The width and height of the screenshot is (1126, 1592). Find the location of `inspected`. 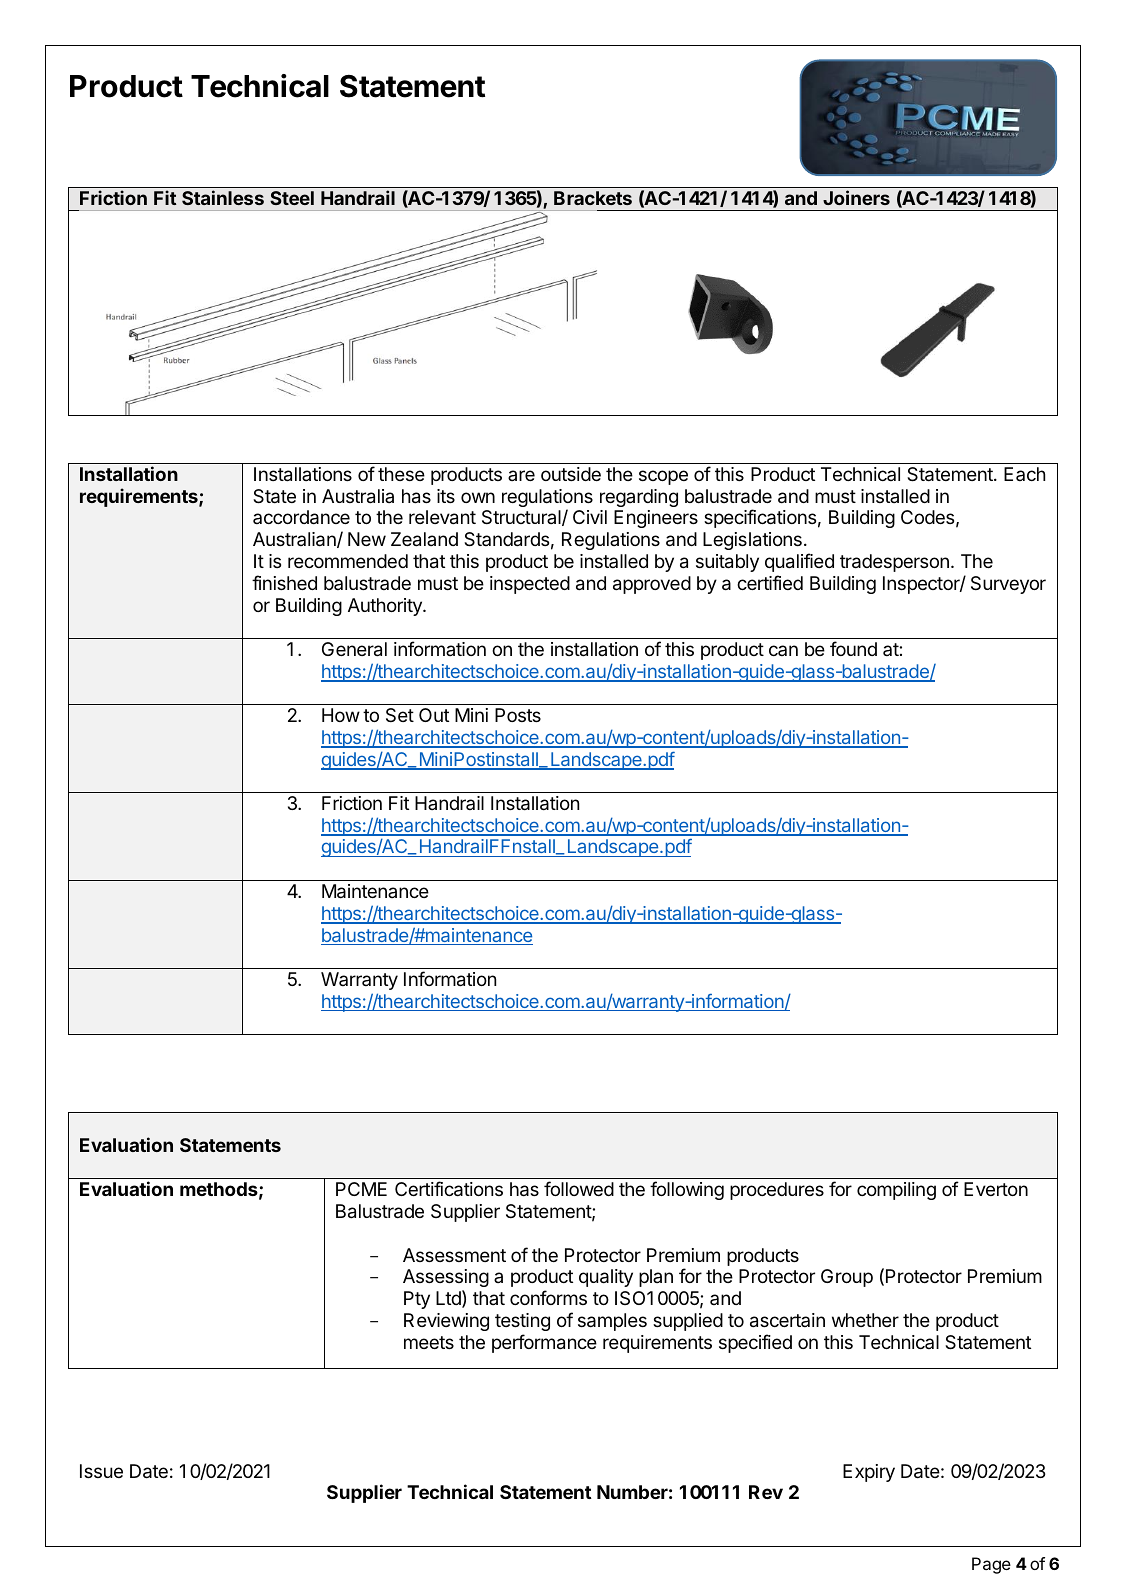

inspected is located at coordinates (530, 585).
